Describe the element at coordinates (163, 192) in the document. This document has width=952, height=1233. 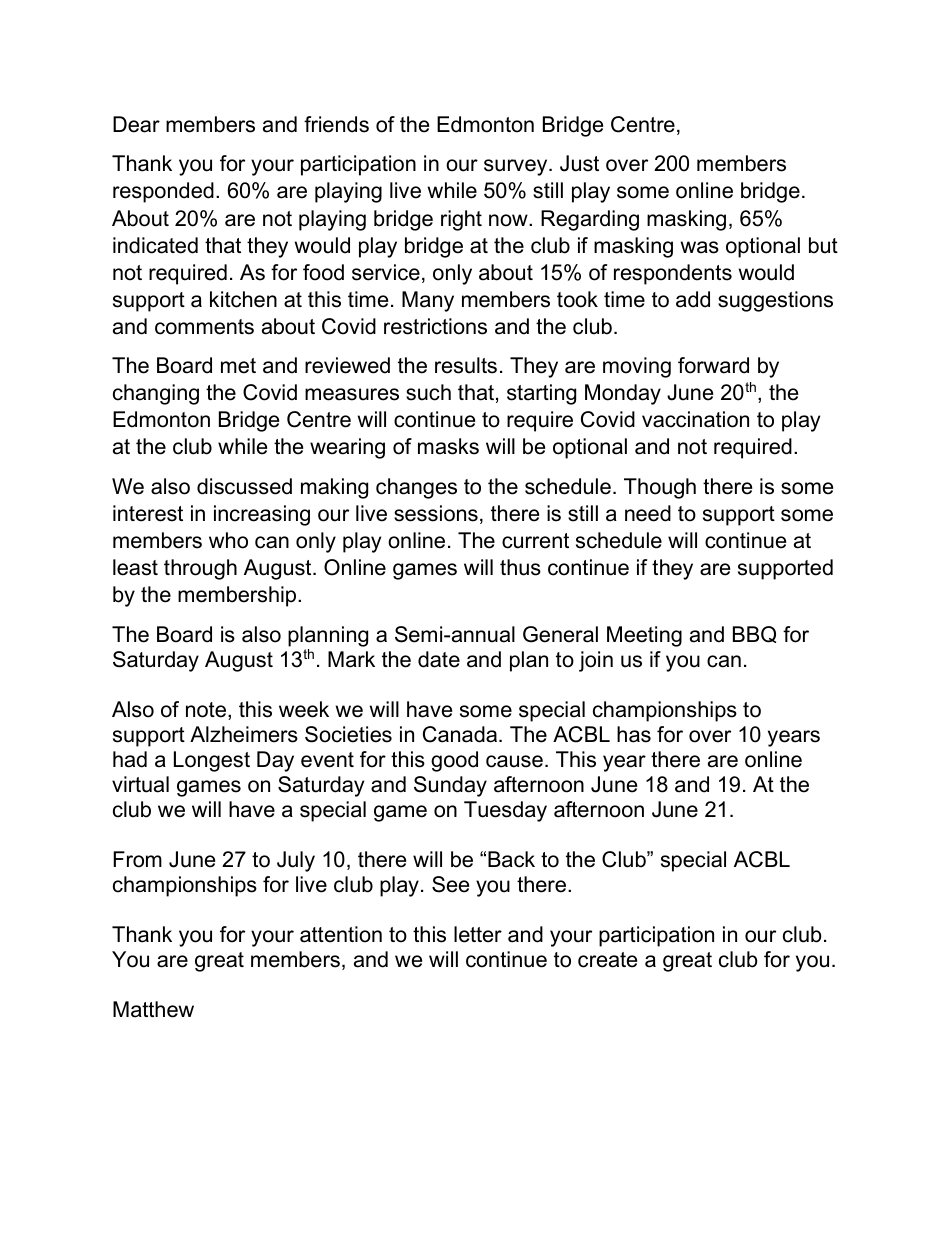
I see `responded` at that location.
